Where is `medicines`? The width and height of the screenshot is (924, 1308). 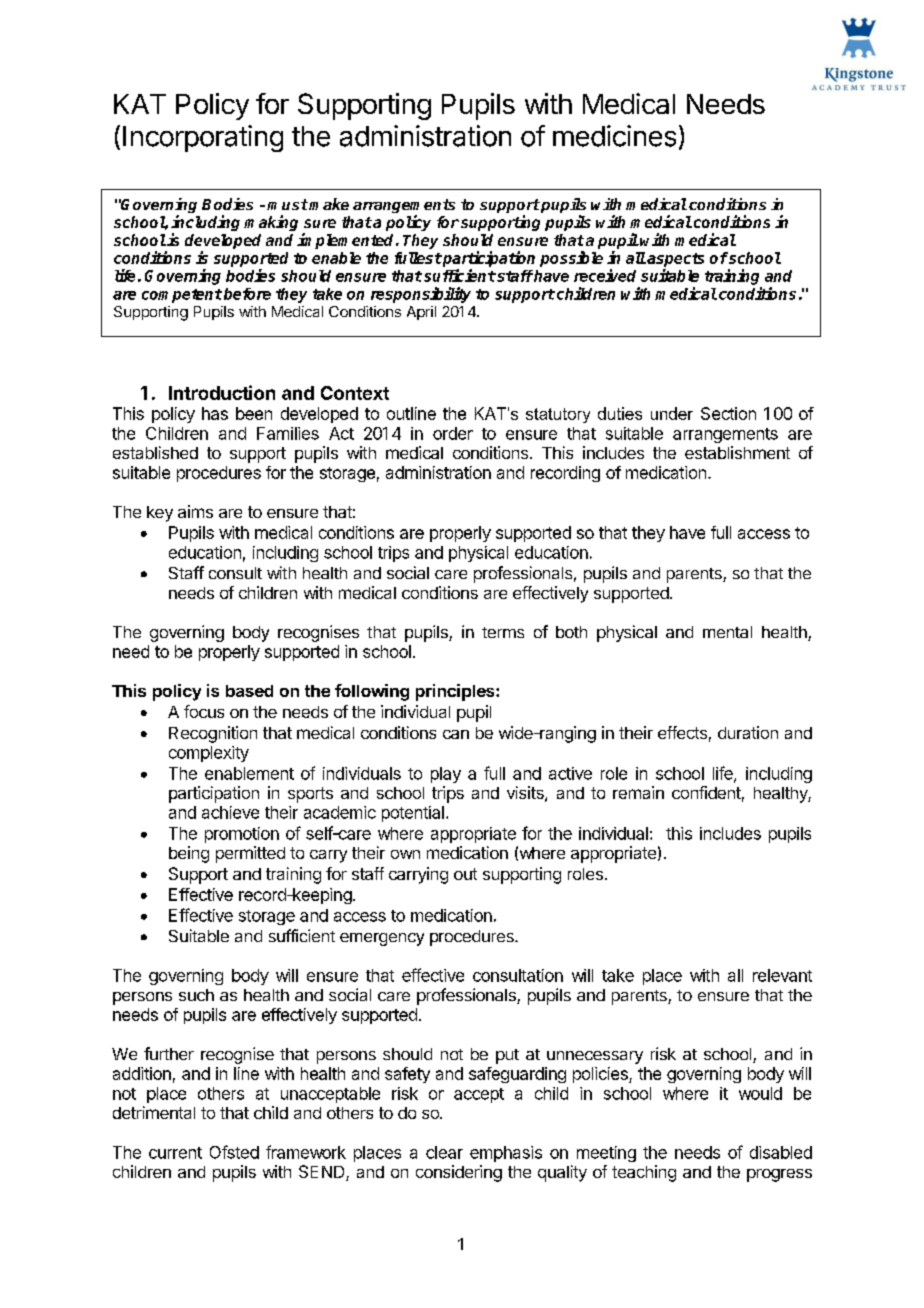
medicines is located at coordinates (614, 136).
